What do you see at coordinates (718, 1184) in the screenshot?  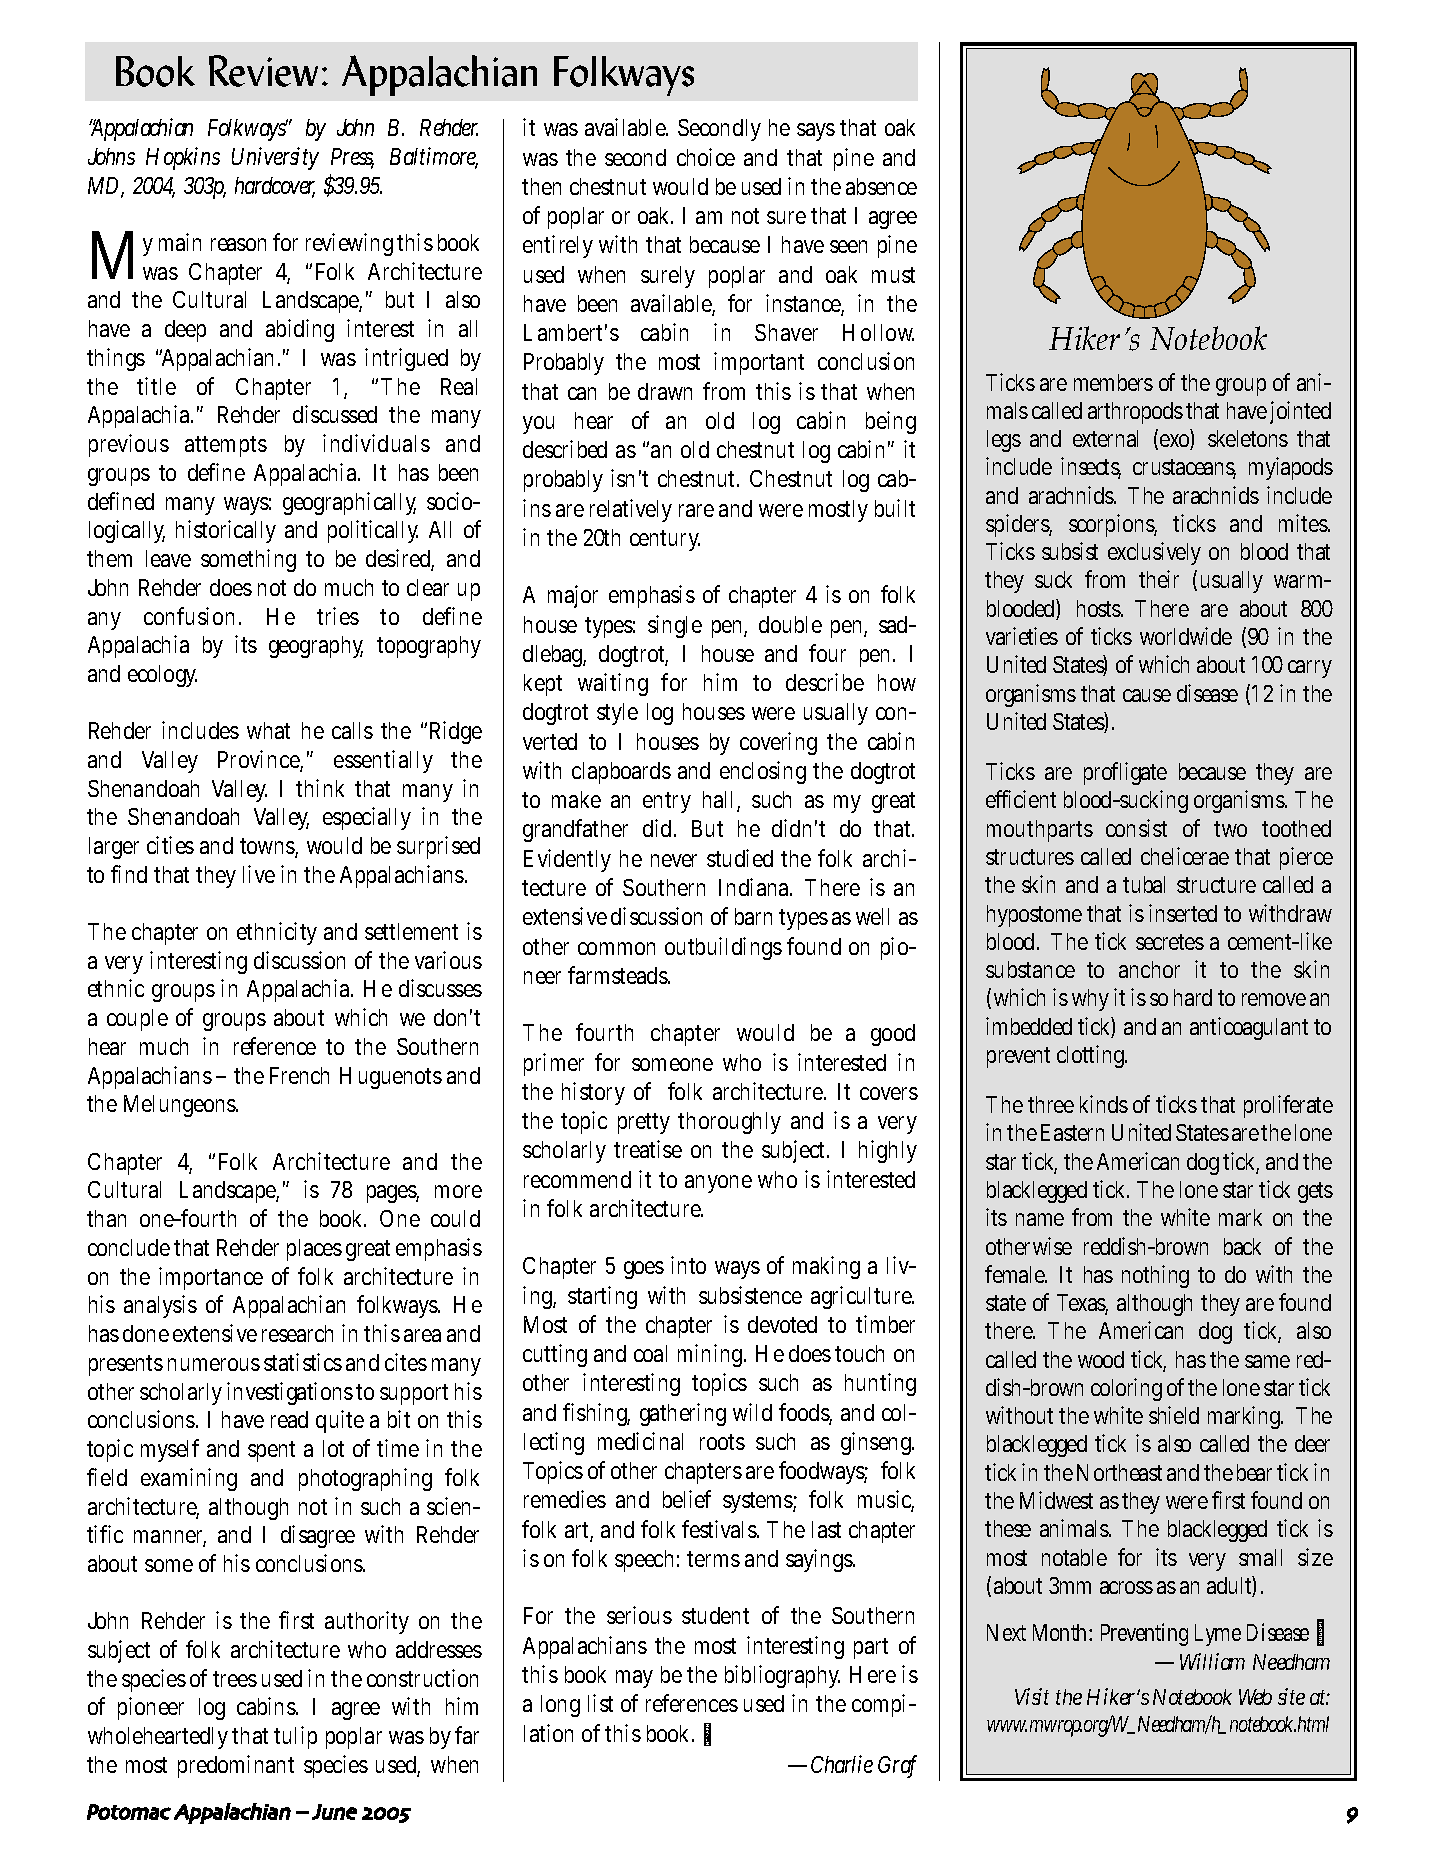 I see `anyone` at bounding box center [718, 1184].
